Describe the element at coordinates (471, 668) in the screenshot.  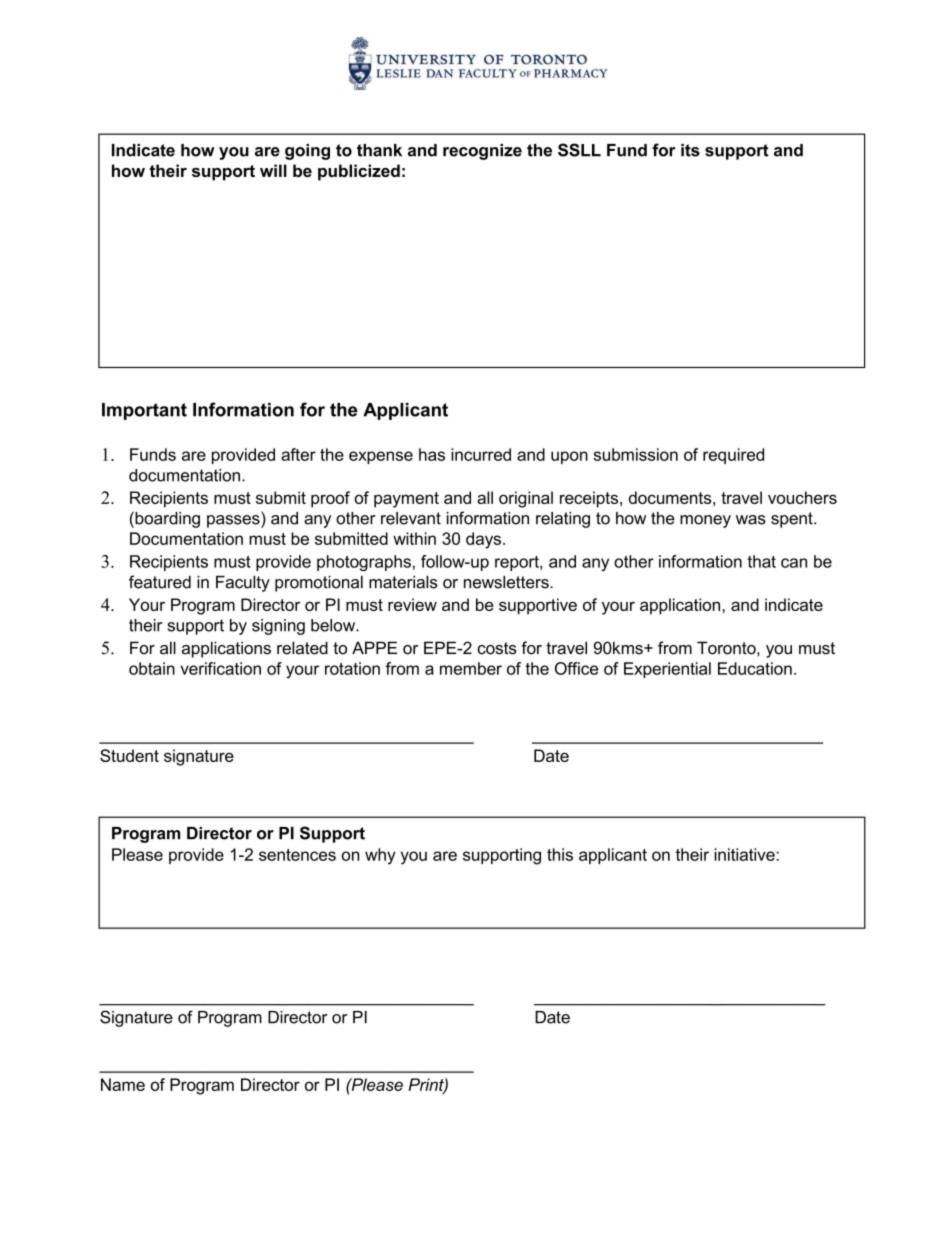
I see `member` at that location.
